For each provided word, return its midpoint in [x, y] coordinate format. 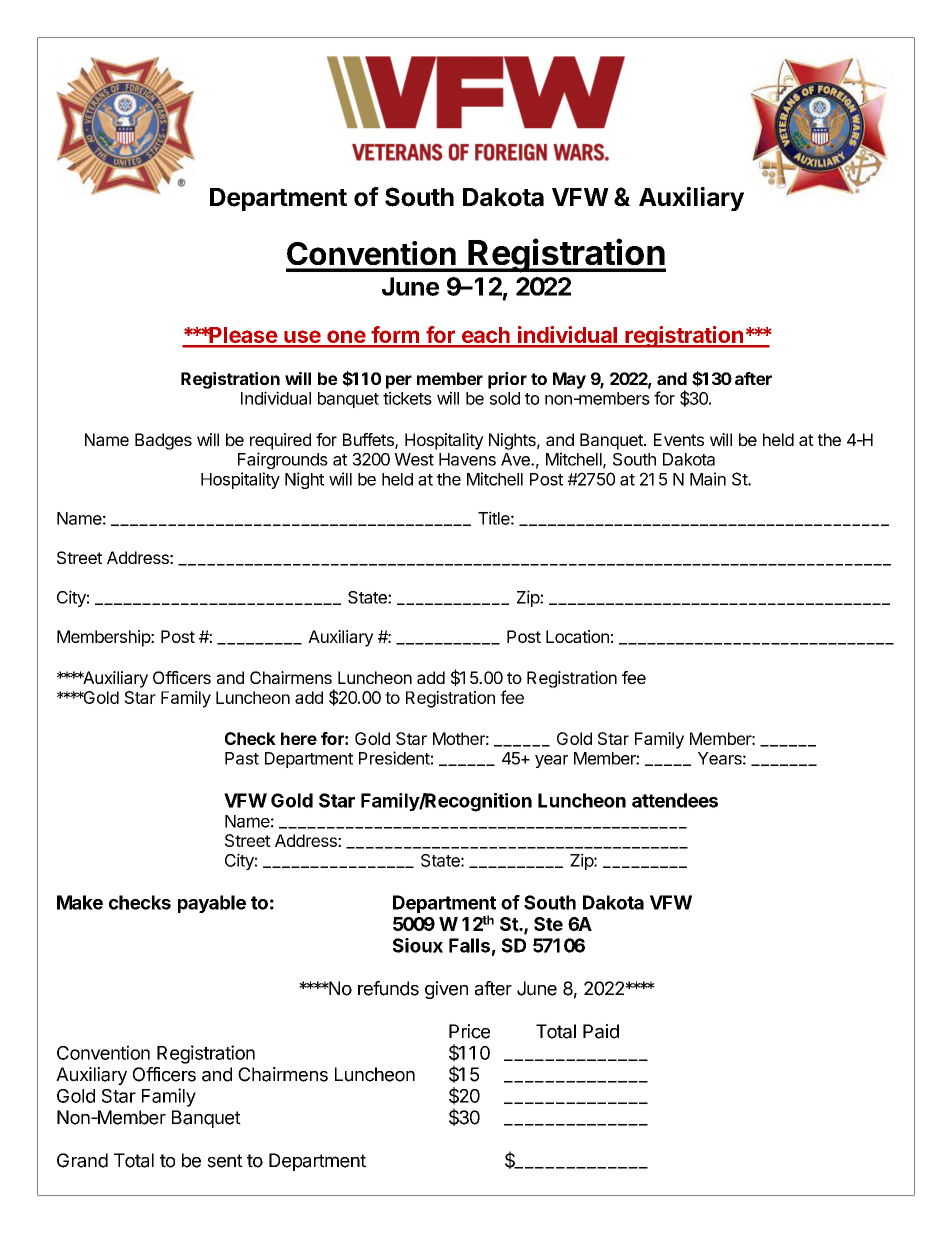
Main [708, 479]
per [399, 382]
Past [242, 758]
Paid [601, 1031]
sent [225, 1161]
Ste [548, 924]
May [569, 380]
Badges [163, 441]
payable [212, 904]
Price [469, 1031]
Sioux [418, 945]
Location [577, 636]
